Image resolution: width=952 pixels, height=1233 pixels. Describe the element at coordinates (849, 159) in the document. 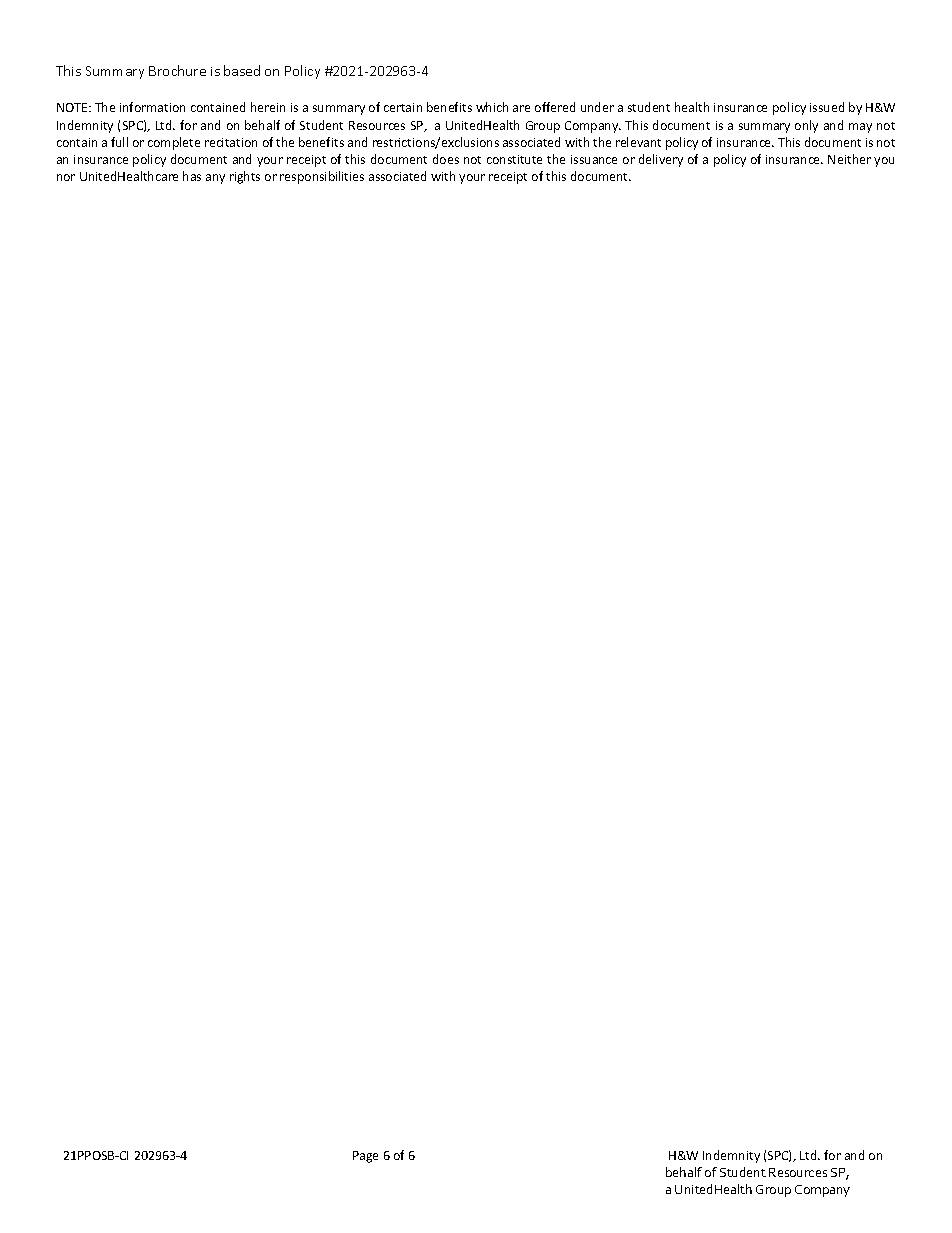

I see `Neither` at that location.
